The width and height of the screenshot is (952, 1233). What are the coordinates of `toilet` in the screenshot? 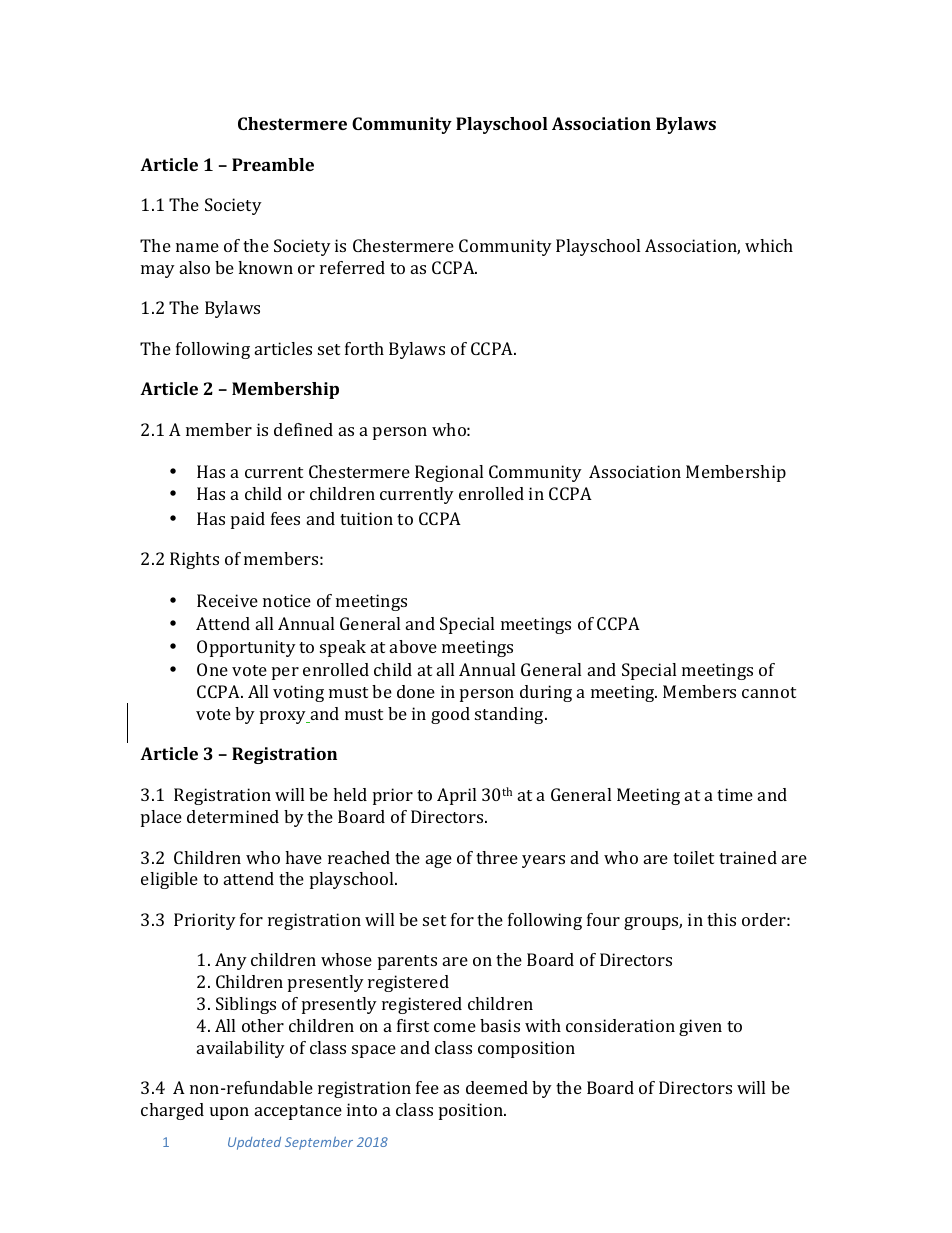 It's located at (693, 857).
